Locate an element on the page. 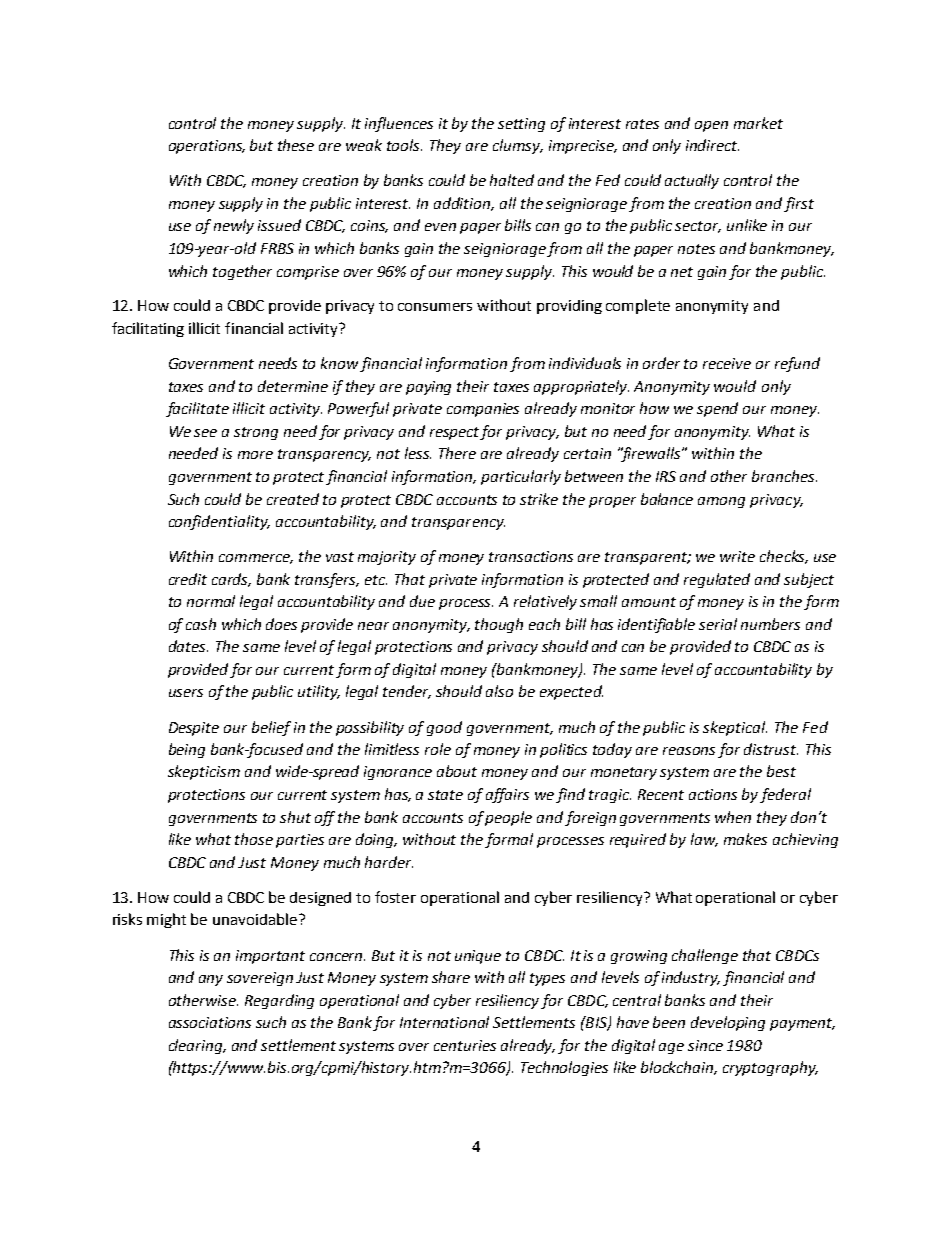 The width and height of the image is (952, 1233). centuries is located at coordinates (465, 1045).
